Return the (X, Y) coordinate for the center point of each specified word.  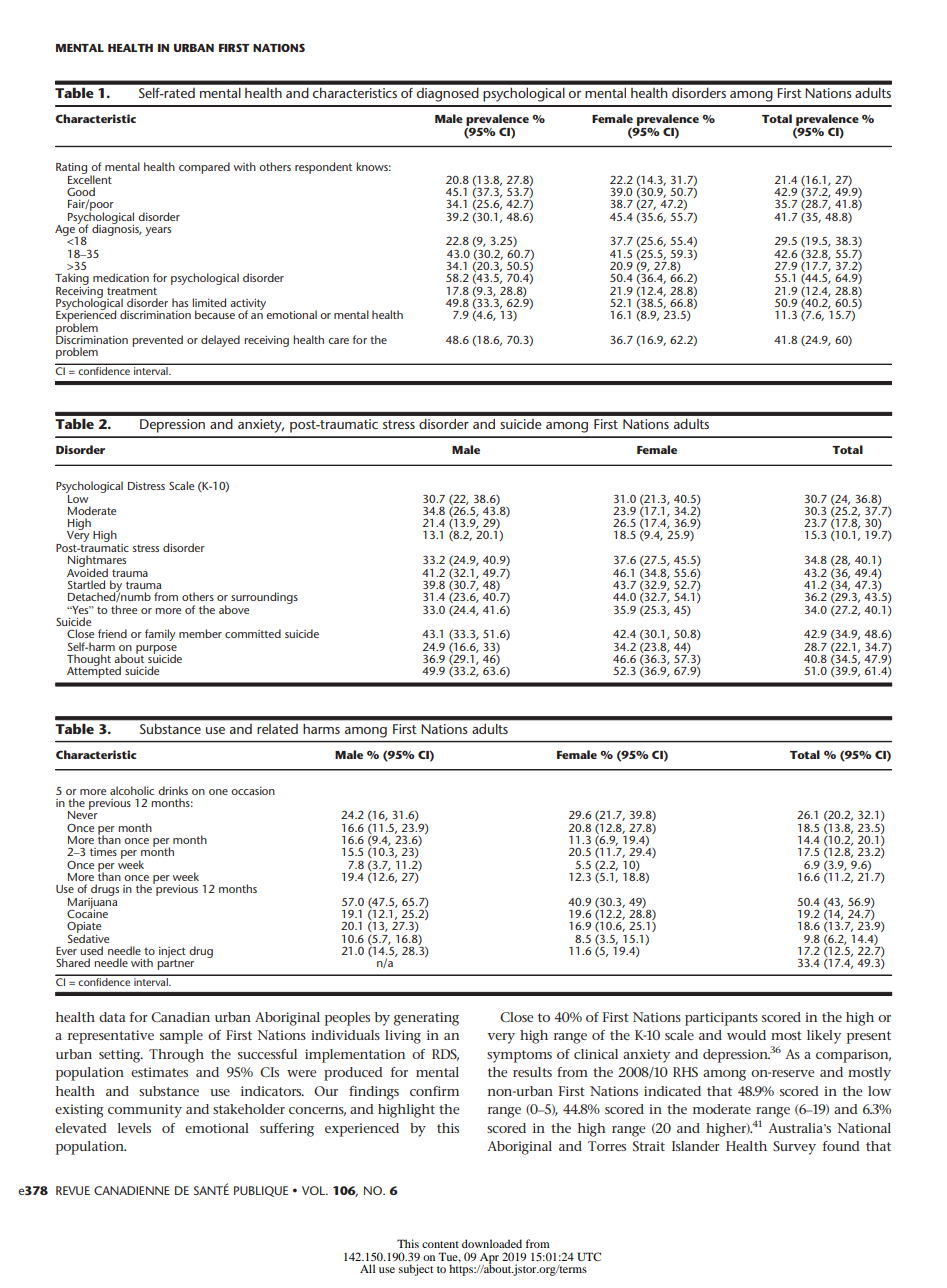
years (158, 231)
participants (721, 1019)
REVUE (73, 1190)
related (277, 729)
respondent (323, 168)
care (338, 341)
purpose (156, 650)
